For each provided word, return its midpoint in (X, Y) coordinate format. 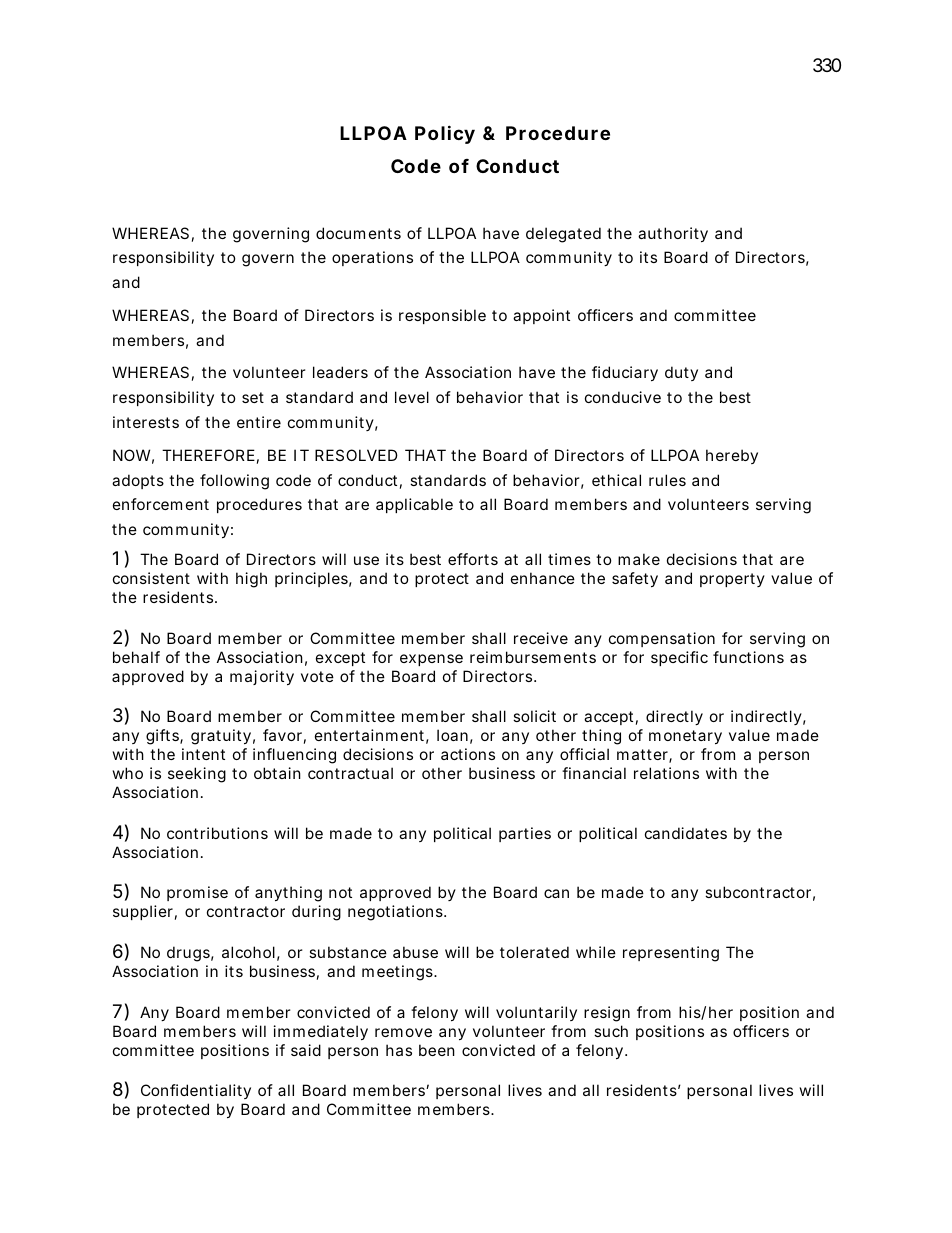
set (253, 397)
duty (681, 373)
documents (358, 233)
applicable (414, 505)
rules (667, 480)
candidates (686, 833)
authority (673, 234)
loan (452, 735)
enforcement (161, 504)
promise (197, 893)
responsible (442, 316)
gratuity (221, 737)
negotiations (396, 913)
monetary (685, 737)
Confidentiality (196, 1091)
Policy (445, 134)
